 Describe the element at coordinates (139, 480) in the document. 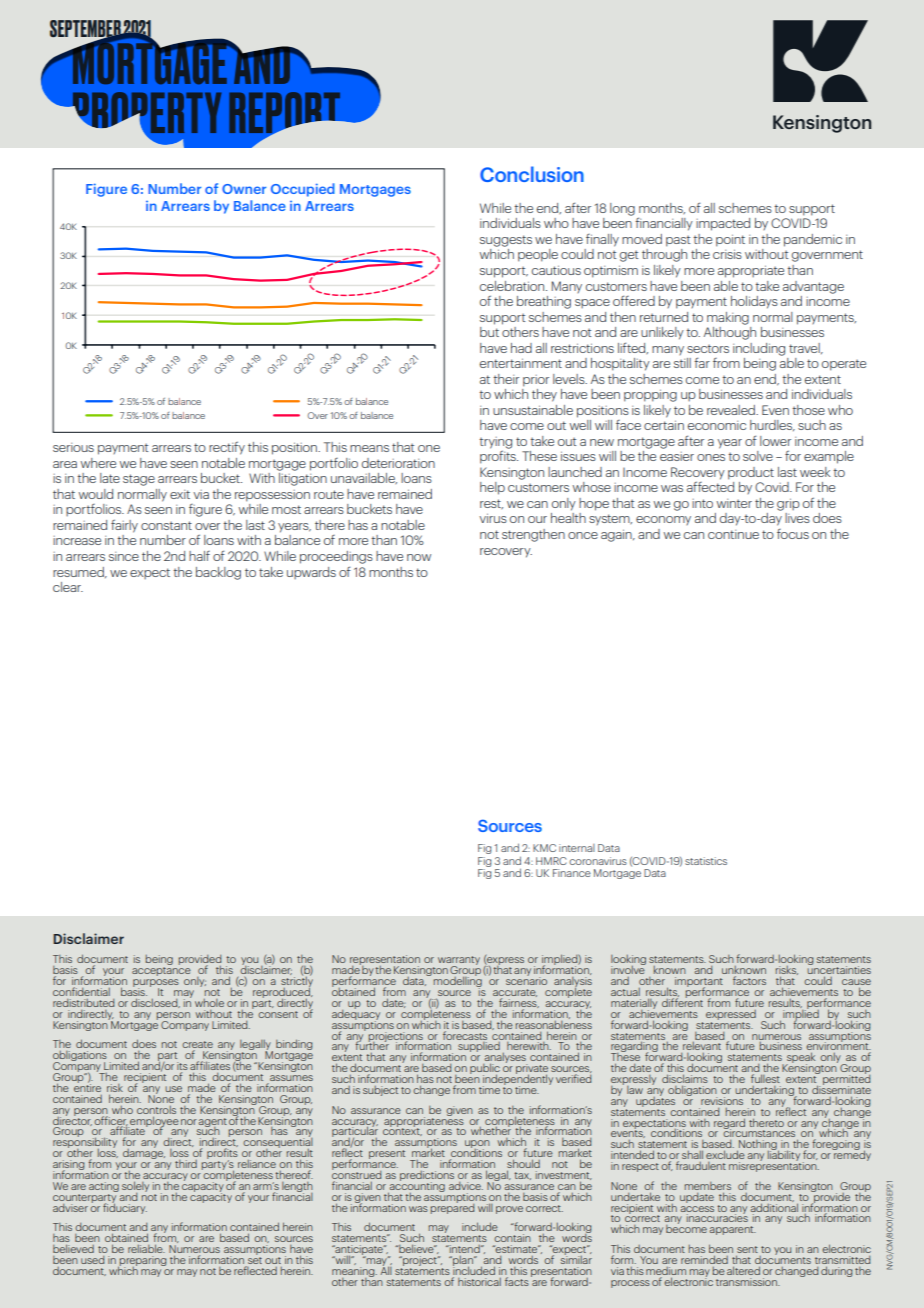

I see `stage` at that location.
